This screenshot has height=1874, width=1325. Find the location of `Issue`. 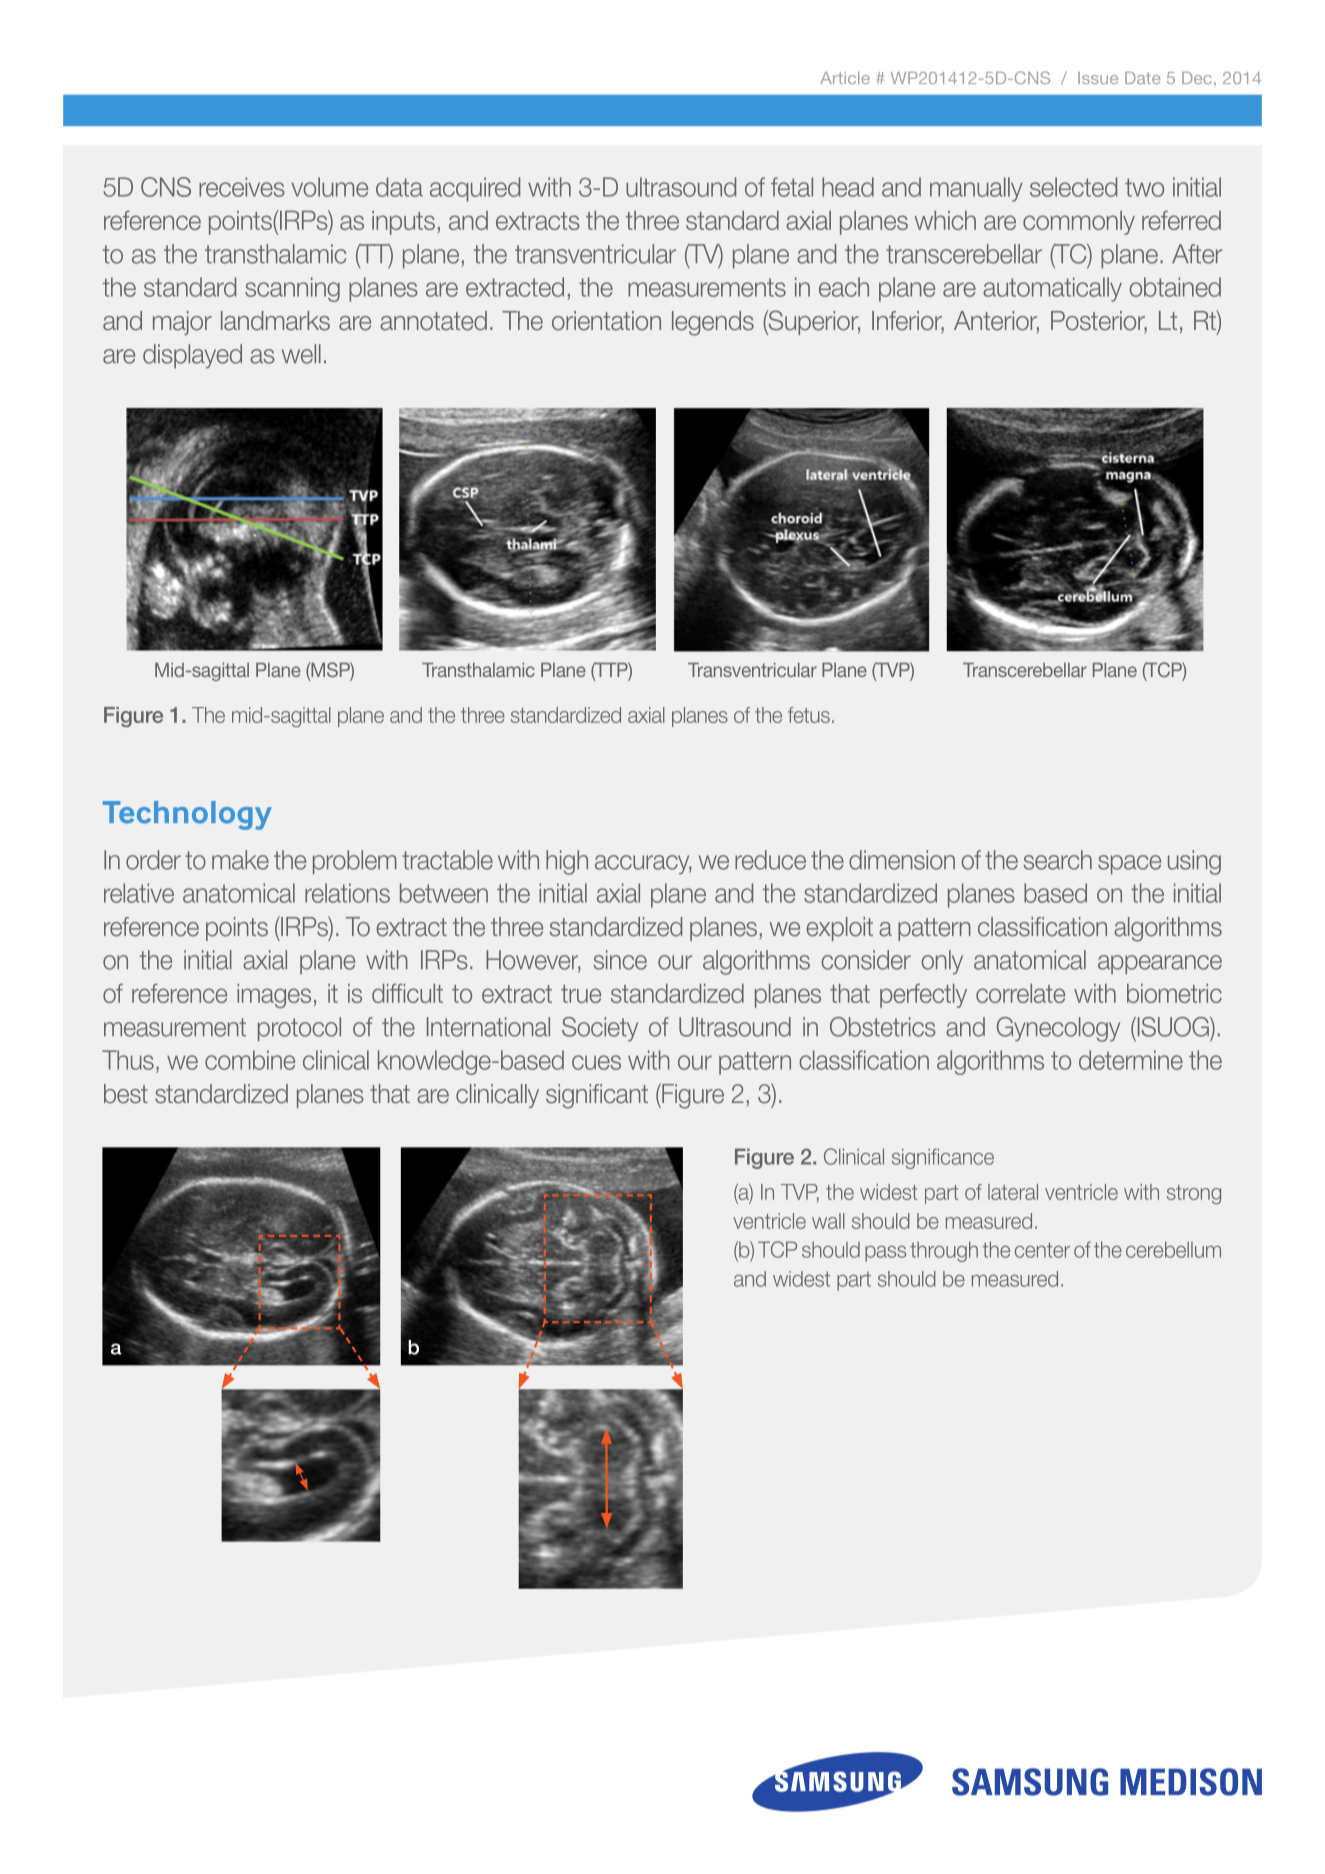

Issue is located at coordinates (1098, 78).
